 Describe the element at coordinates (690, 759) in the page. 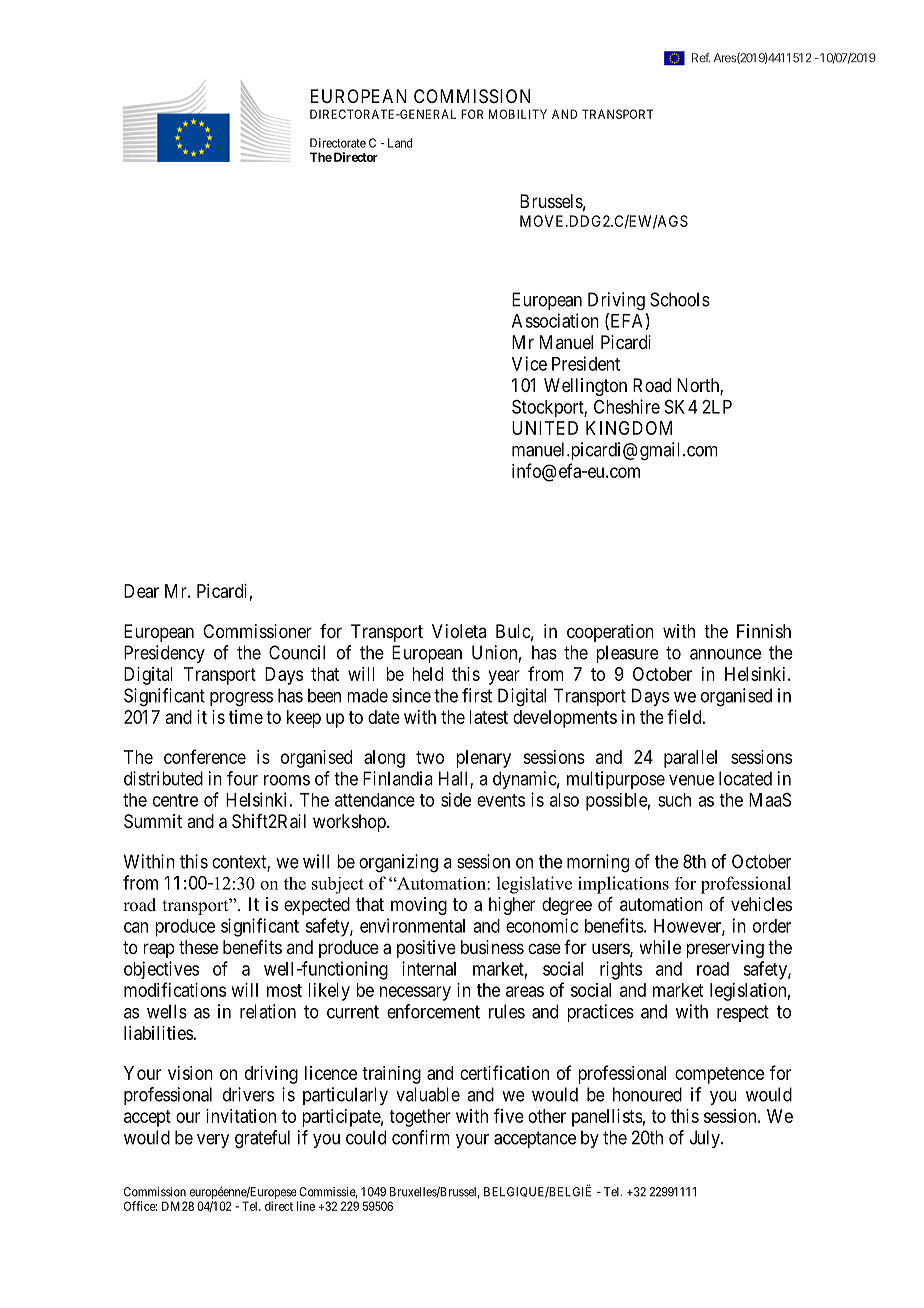

I see `parallel` at that location.
